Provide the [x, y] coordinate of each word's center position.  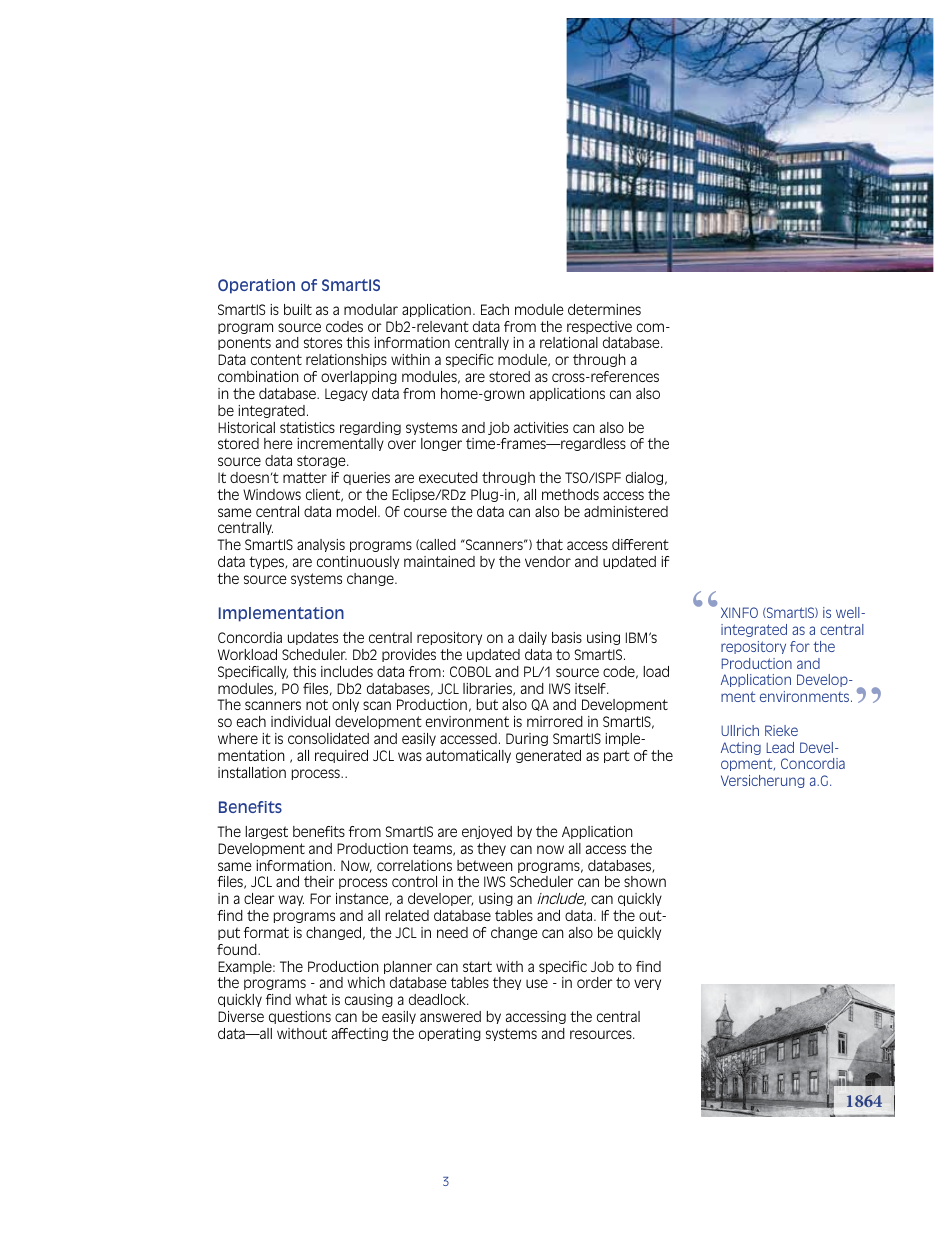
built [298, 309]
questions [300, 1017]
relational [569, 342]
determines [604, 309]
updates [313, 638]
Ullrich [740, 730]
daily [533, 638]
